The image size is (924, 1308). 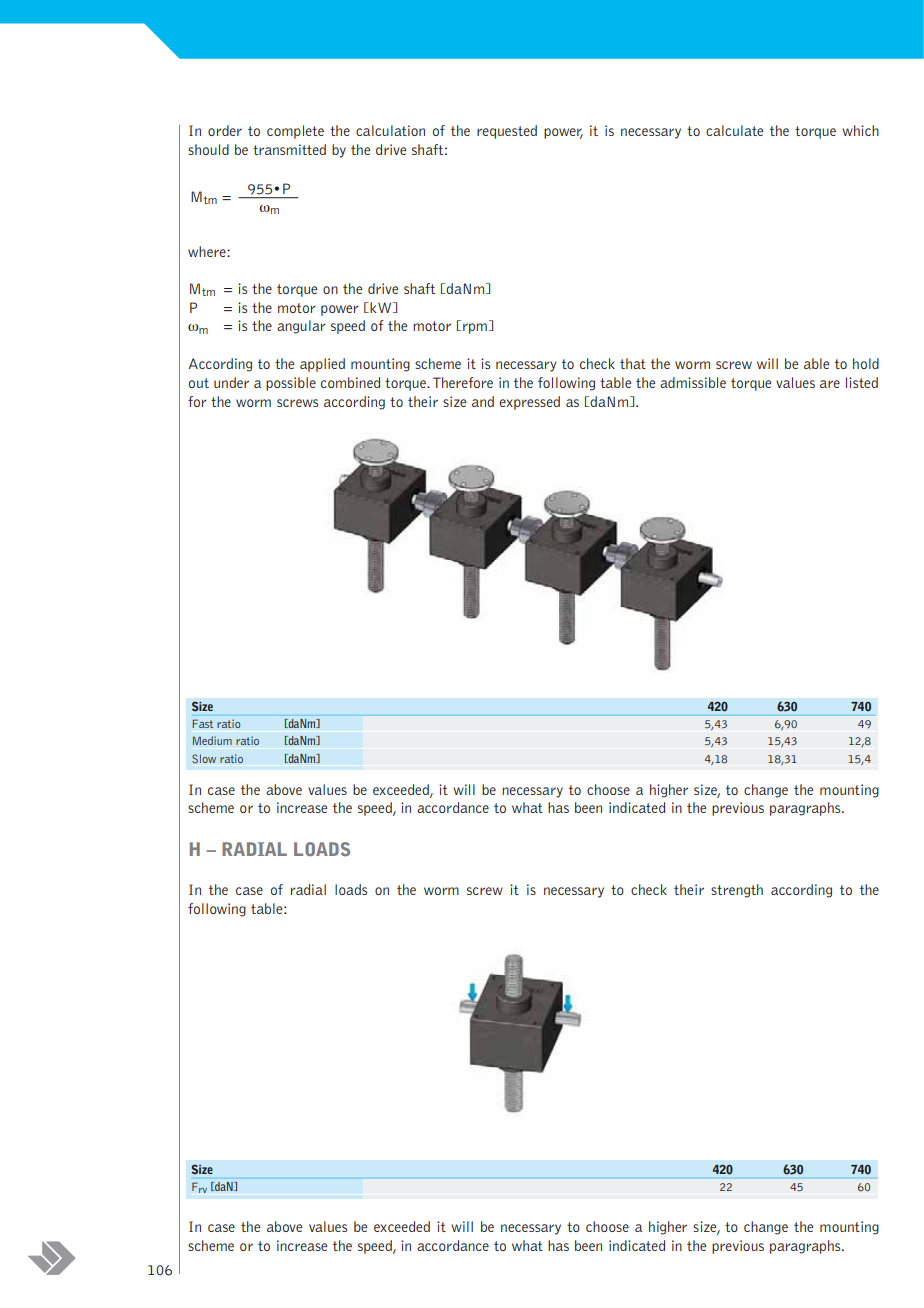 What do you see at coordinates (529, 403) in the screenshot?
I see `expressed` at bounding box center [529, 403].
